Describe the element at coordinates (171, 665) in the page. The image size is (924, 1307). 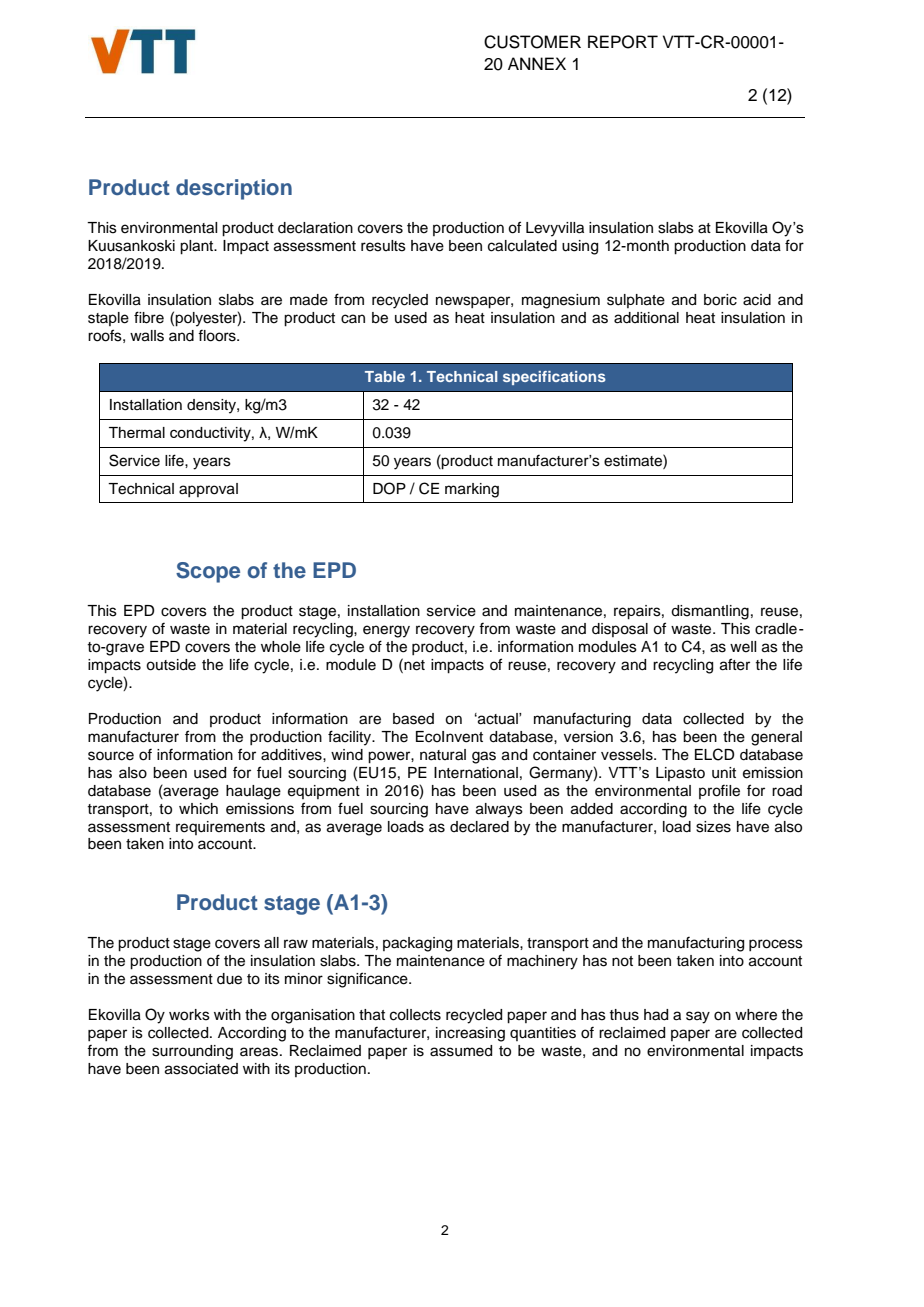
I see `outside` at that location.
